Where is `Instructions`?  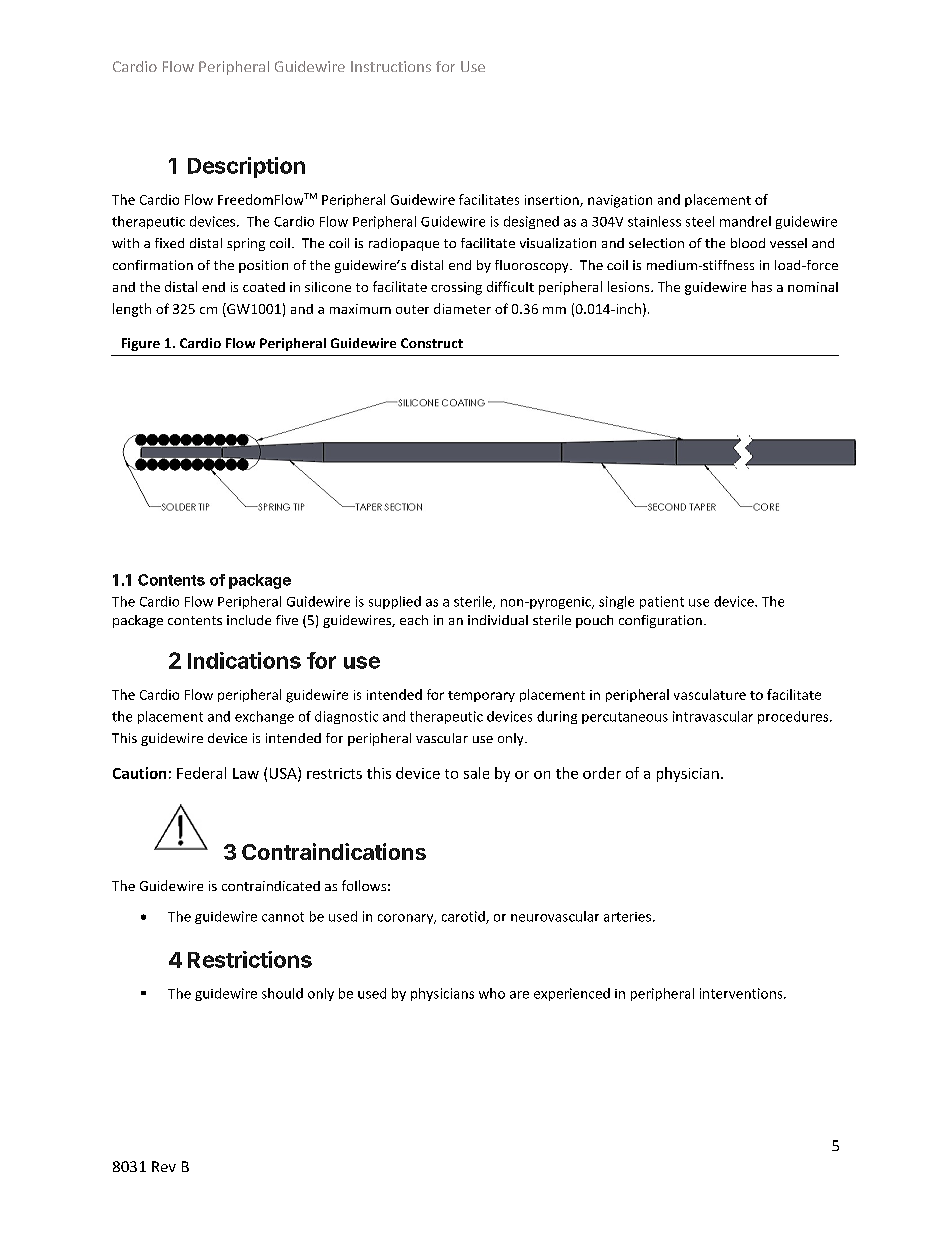
Instructions is located at coordinates (391, 66).
